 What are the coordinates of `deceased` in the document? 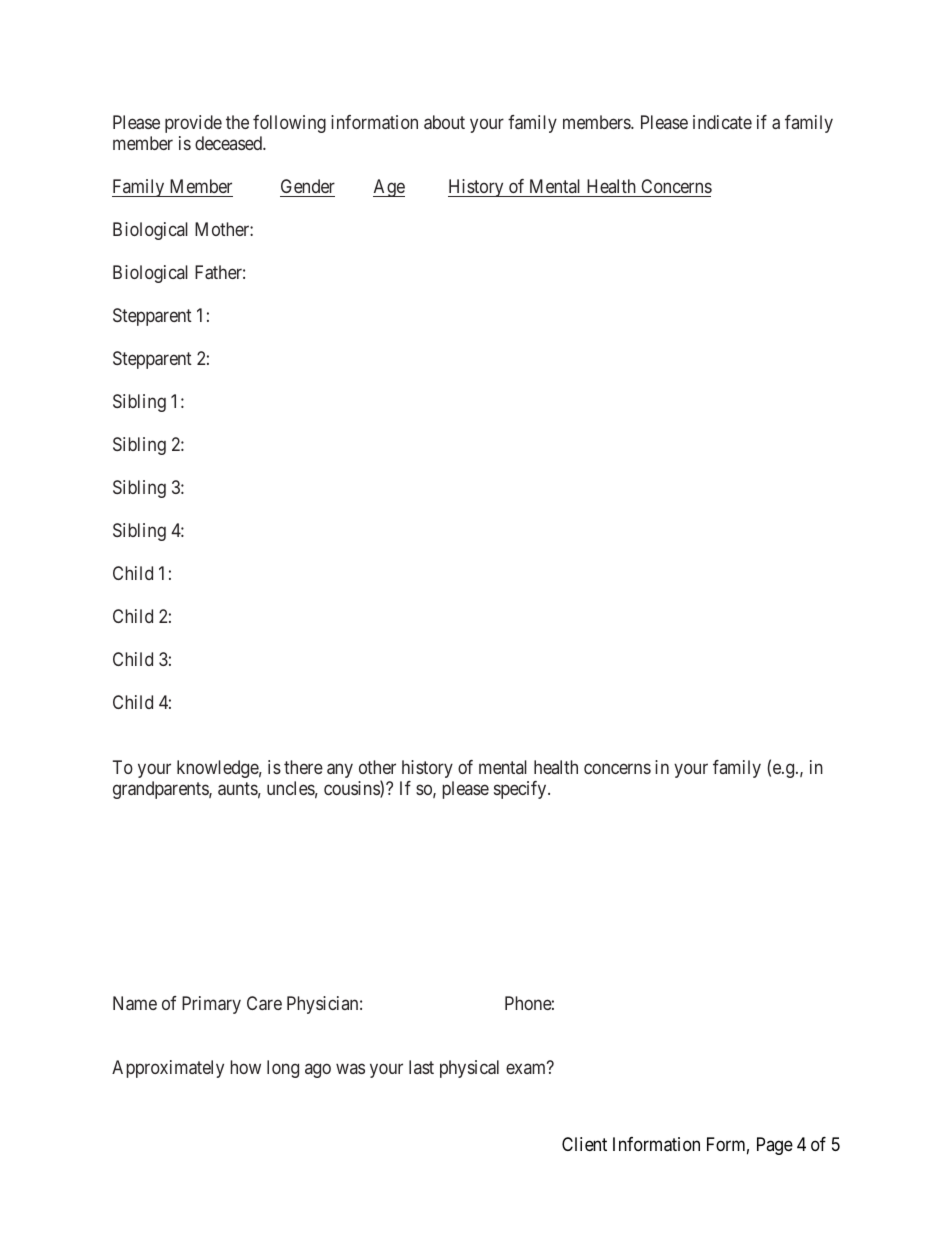 It's located at (229, 143).
